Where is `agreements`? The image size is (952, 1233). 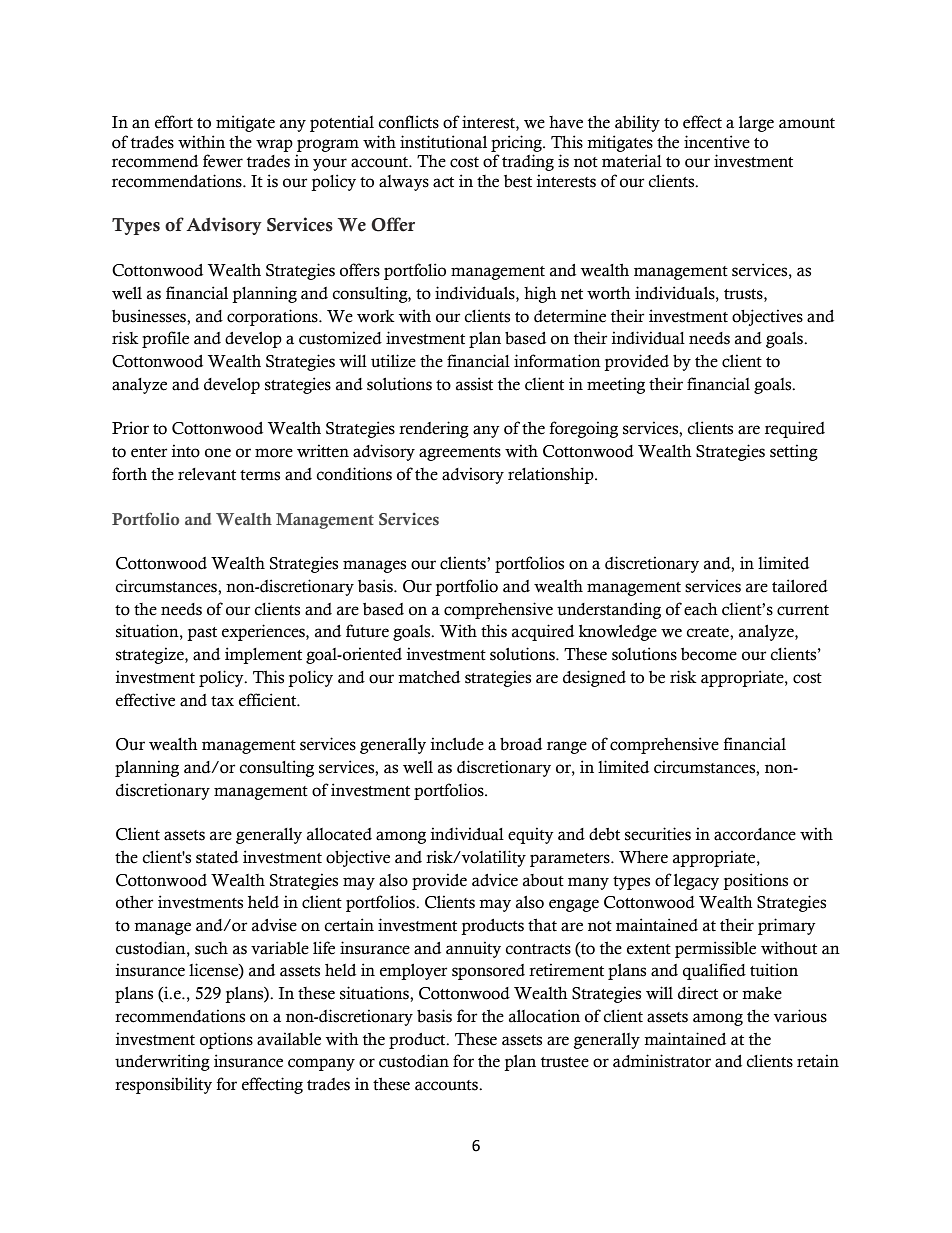
agreements is located at coordinates (460, 454).
